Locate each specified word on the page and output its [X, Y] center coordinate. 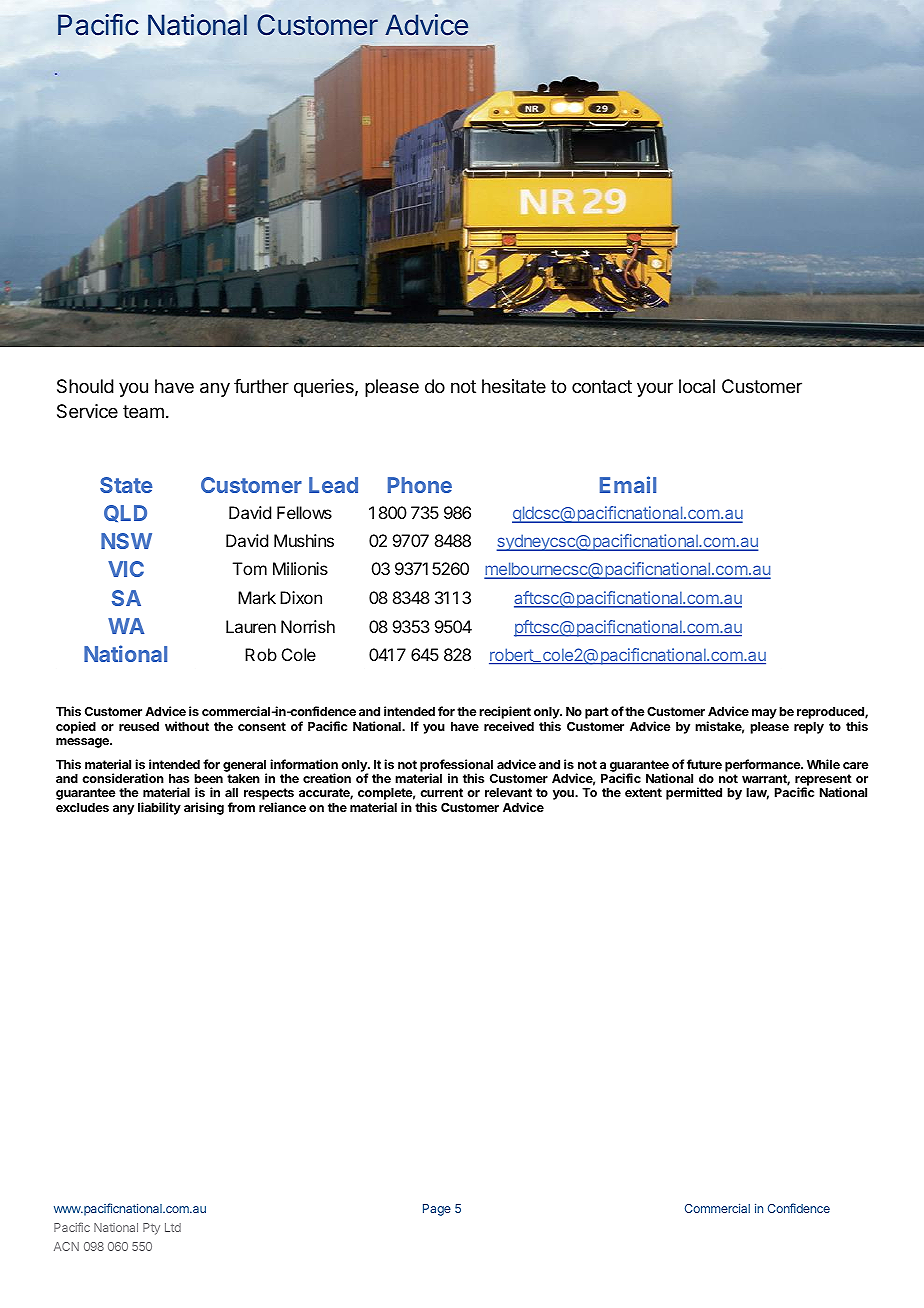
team [143, 411]
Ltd [173, 1227]
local [697, 386]
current [441, 792]
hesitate [514, 386]
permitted [694, 793]
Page [437, 1210]
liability [159, 808]
